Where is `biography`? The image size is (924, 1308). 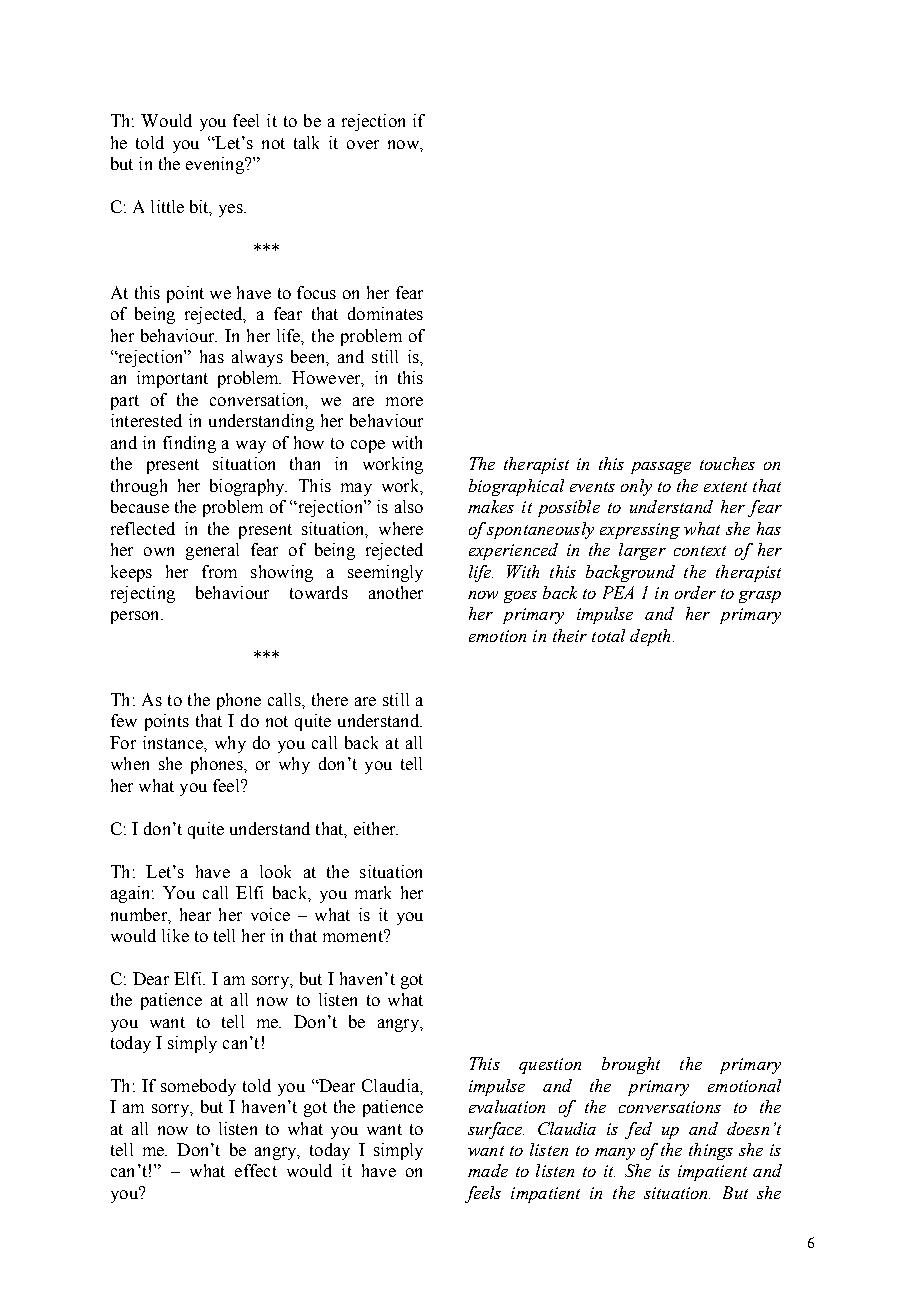
biography is located at coordinates (248, 487).
